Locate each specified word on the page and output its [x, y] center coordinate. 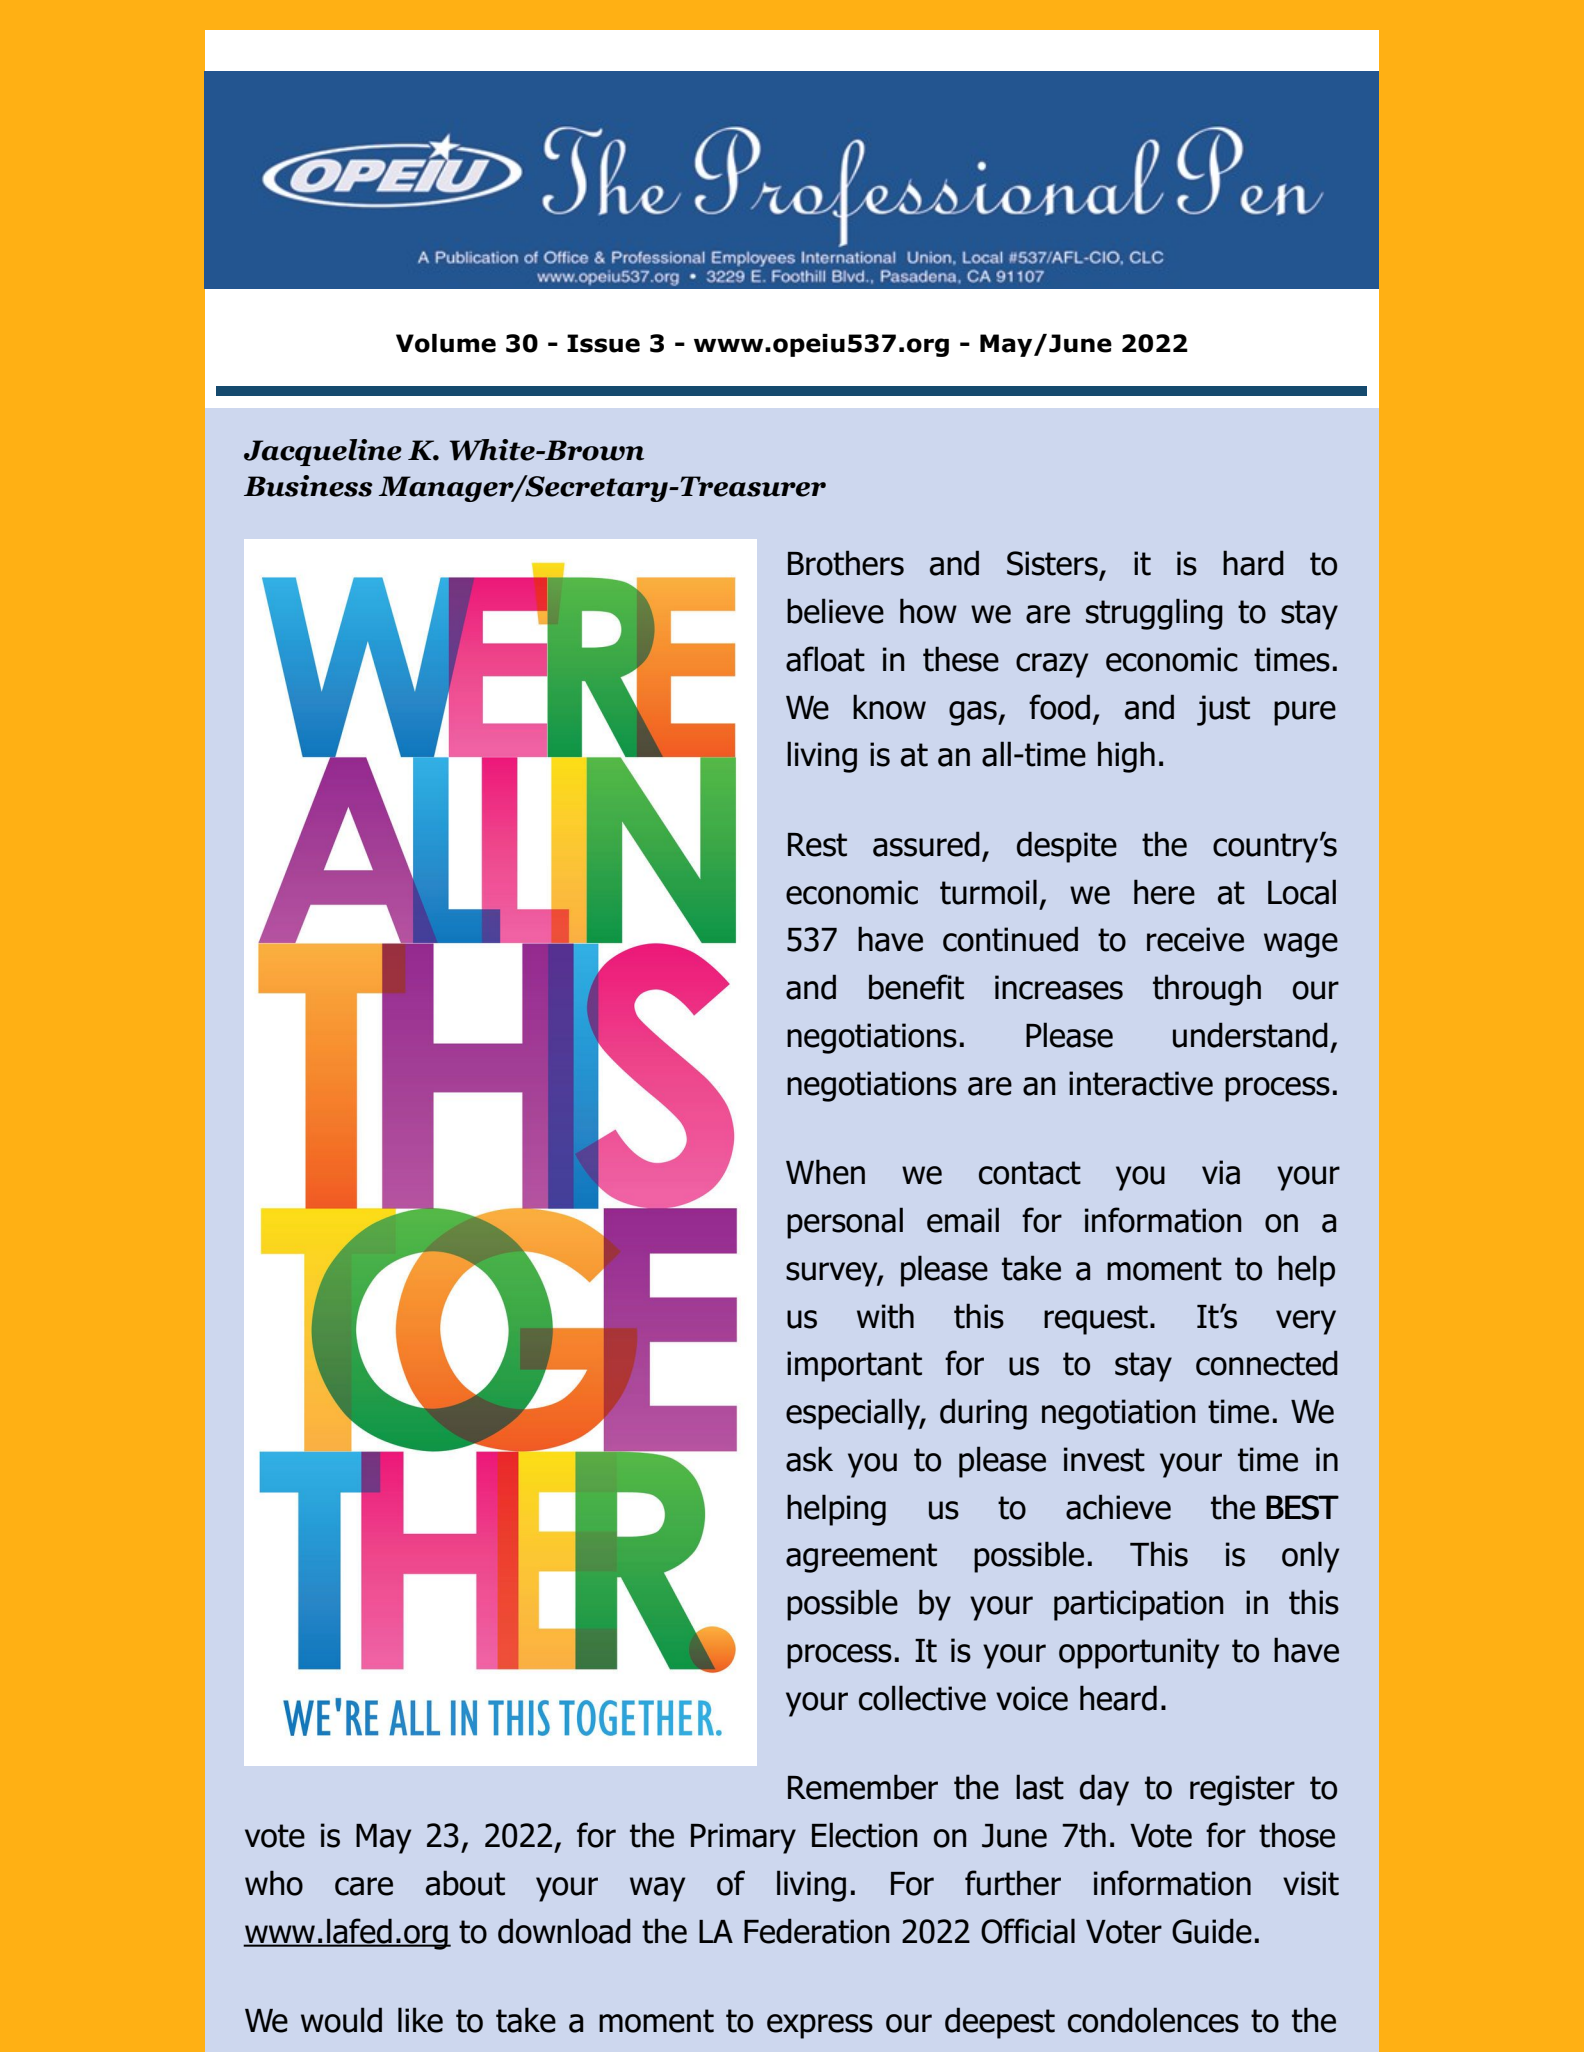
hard [1253, 563]
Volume [446, 343]
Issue [603, 343]
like [420, 2020]
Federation [816, 1931]
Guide [1212, 1931]
